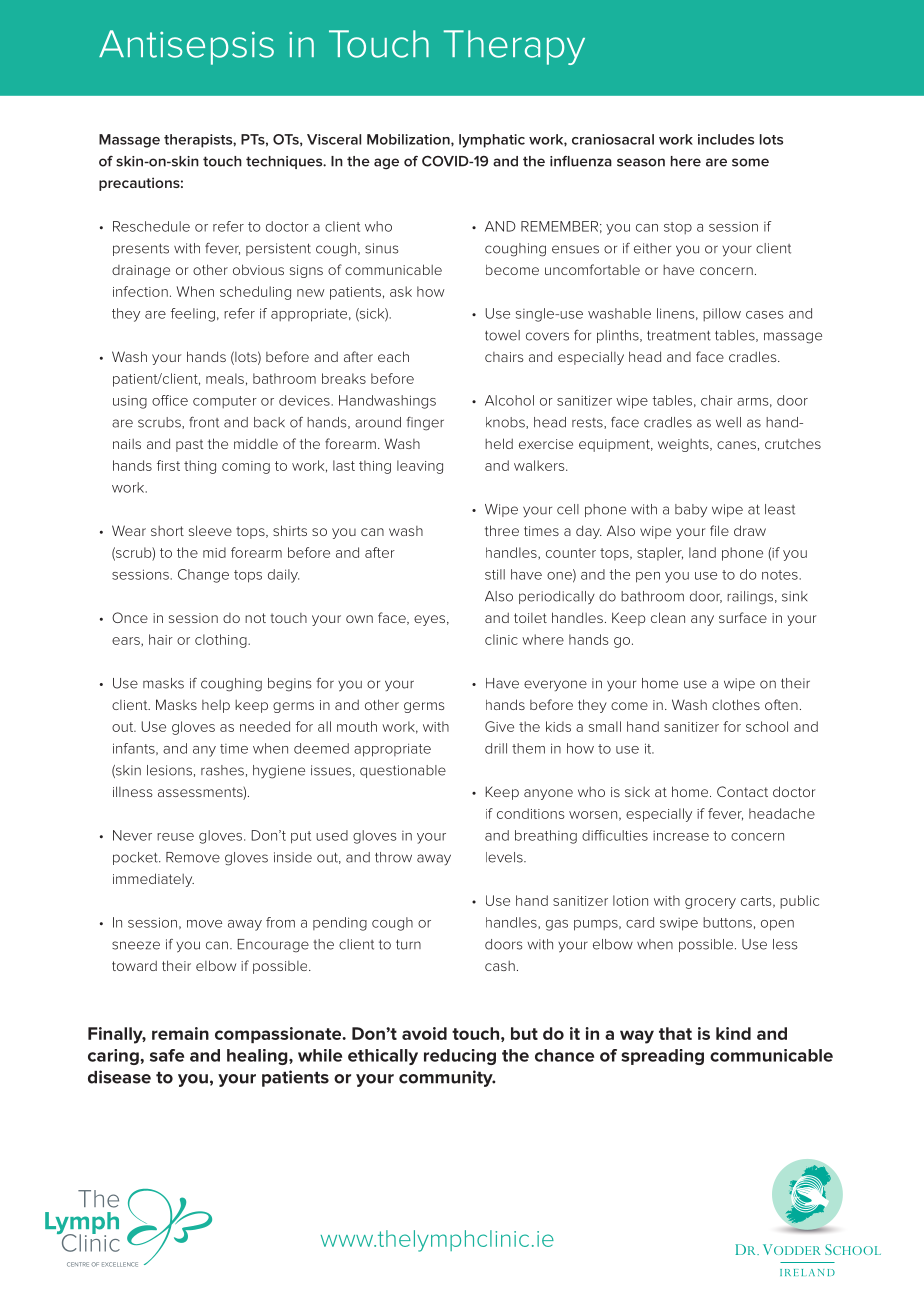 The width and height of the image is (924, 1308). I want to click on includes, so click(726, 139).
